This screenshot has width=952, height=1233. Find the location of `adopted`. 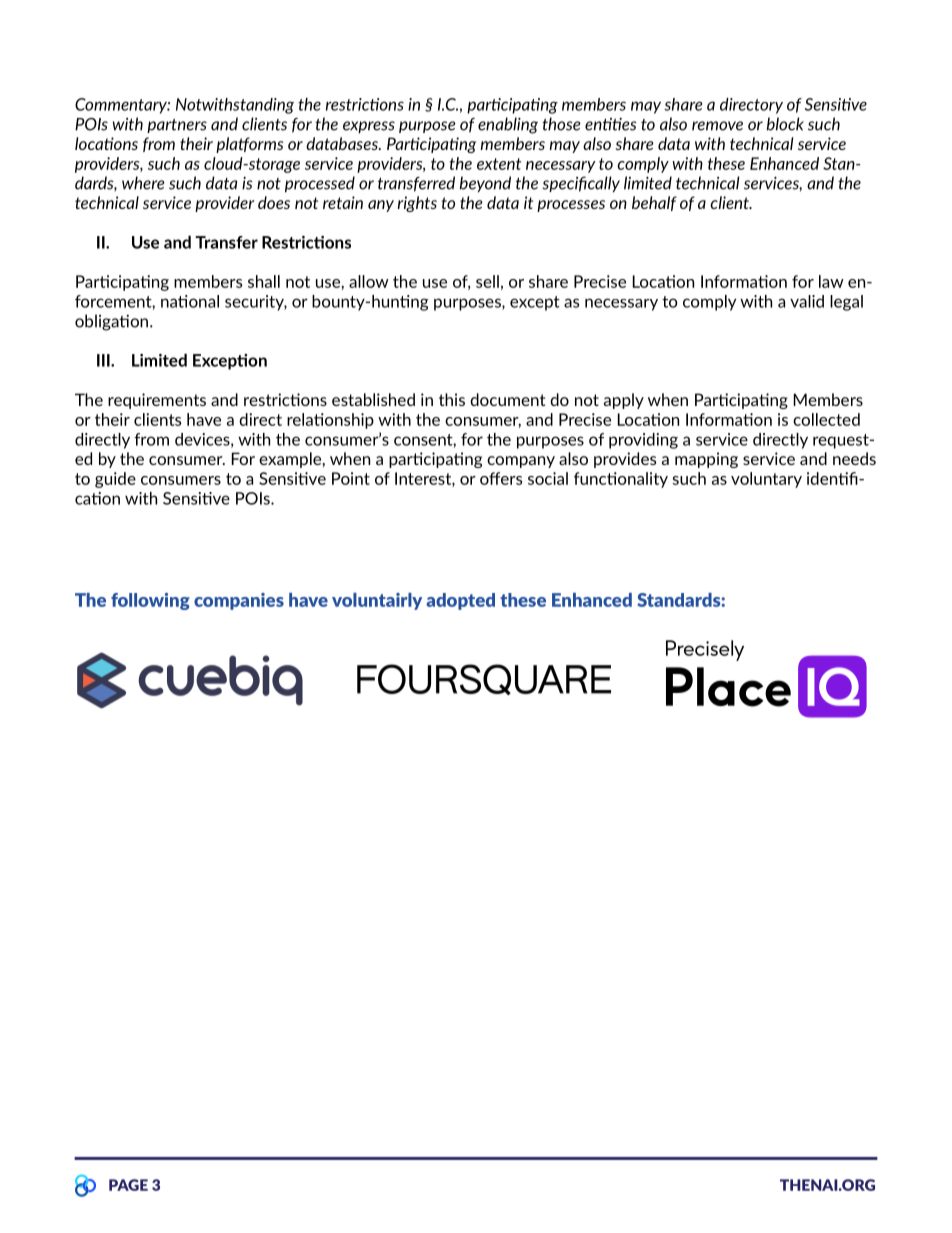

adopted is located at coordinates (460, 601).
